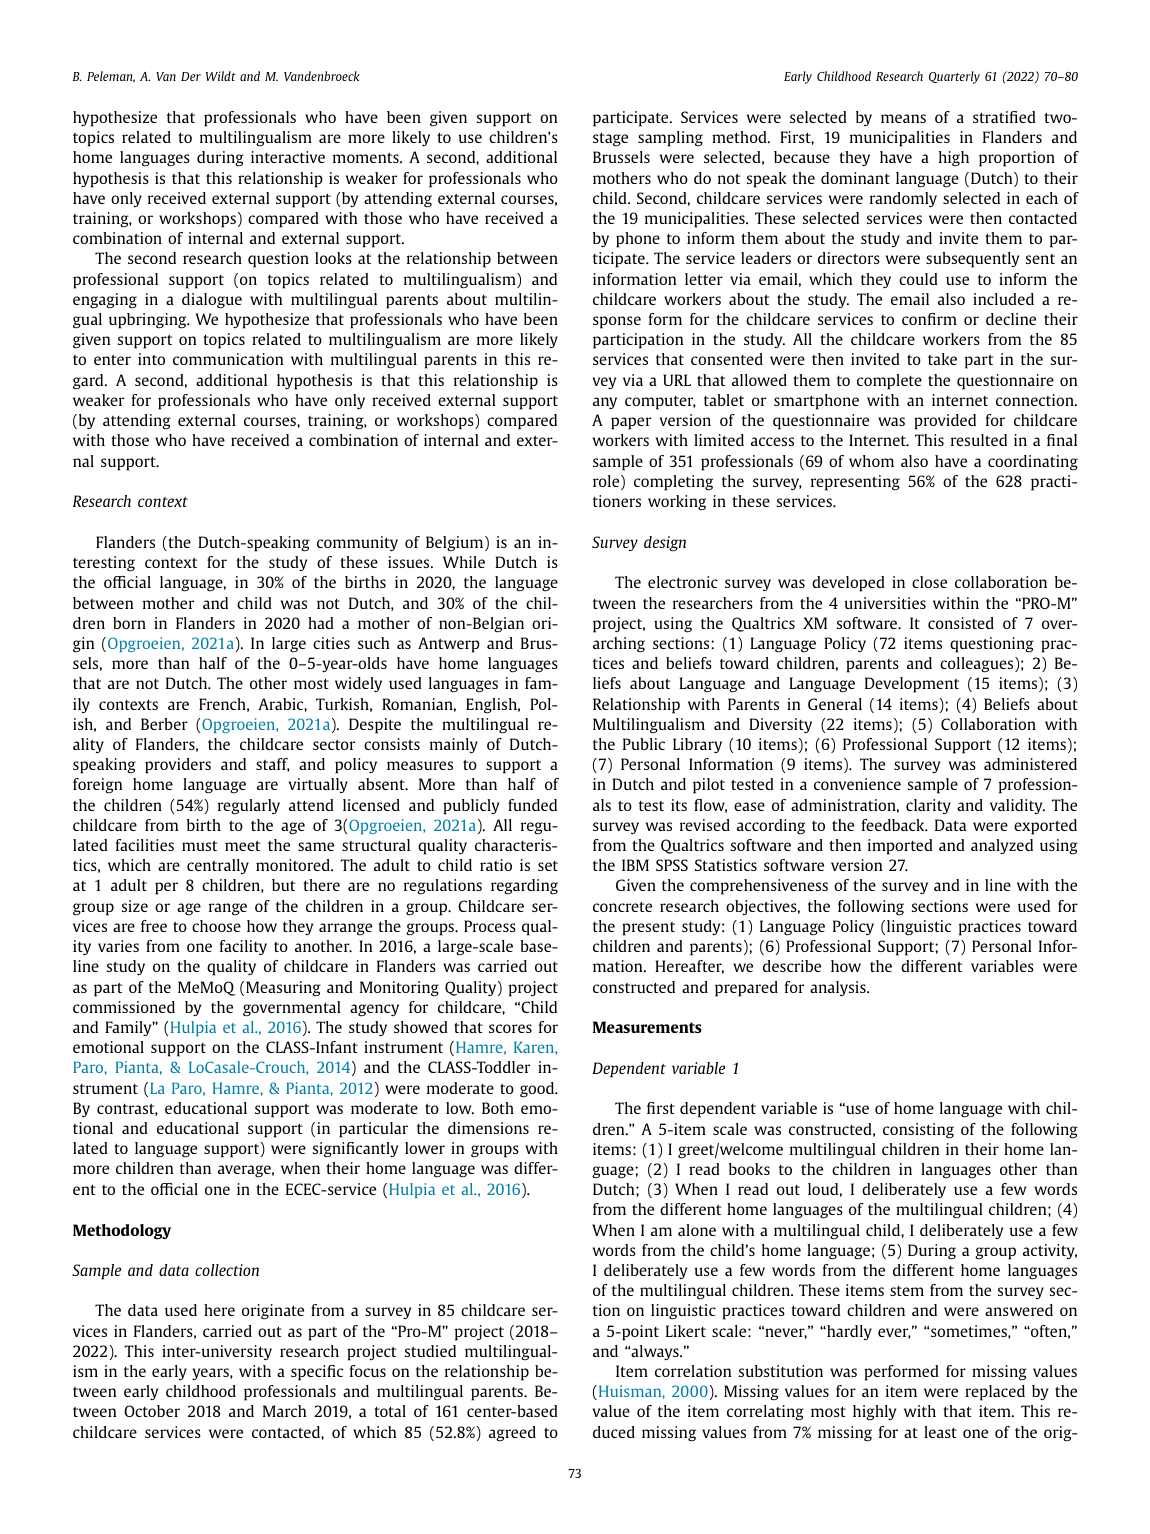  Describe the element at coordinates (367, 158) in the document. I see `moments` at that location.
